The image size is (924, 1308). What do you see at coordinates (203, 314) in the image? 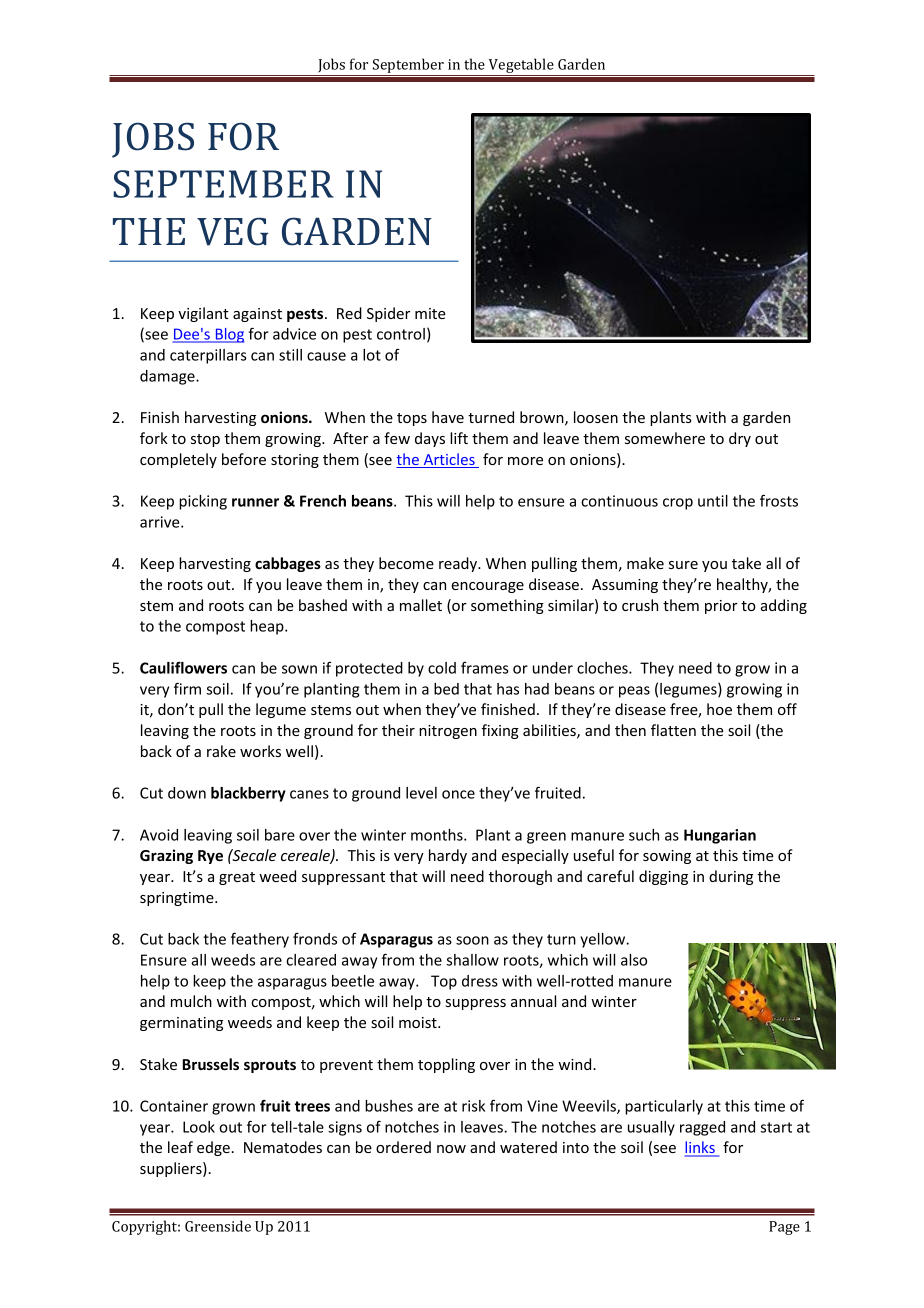
I see `vigilant` at bounding box center [203, 314].
